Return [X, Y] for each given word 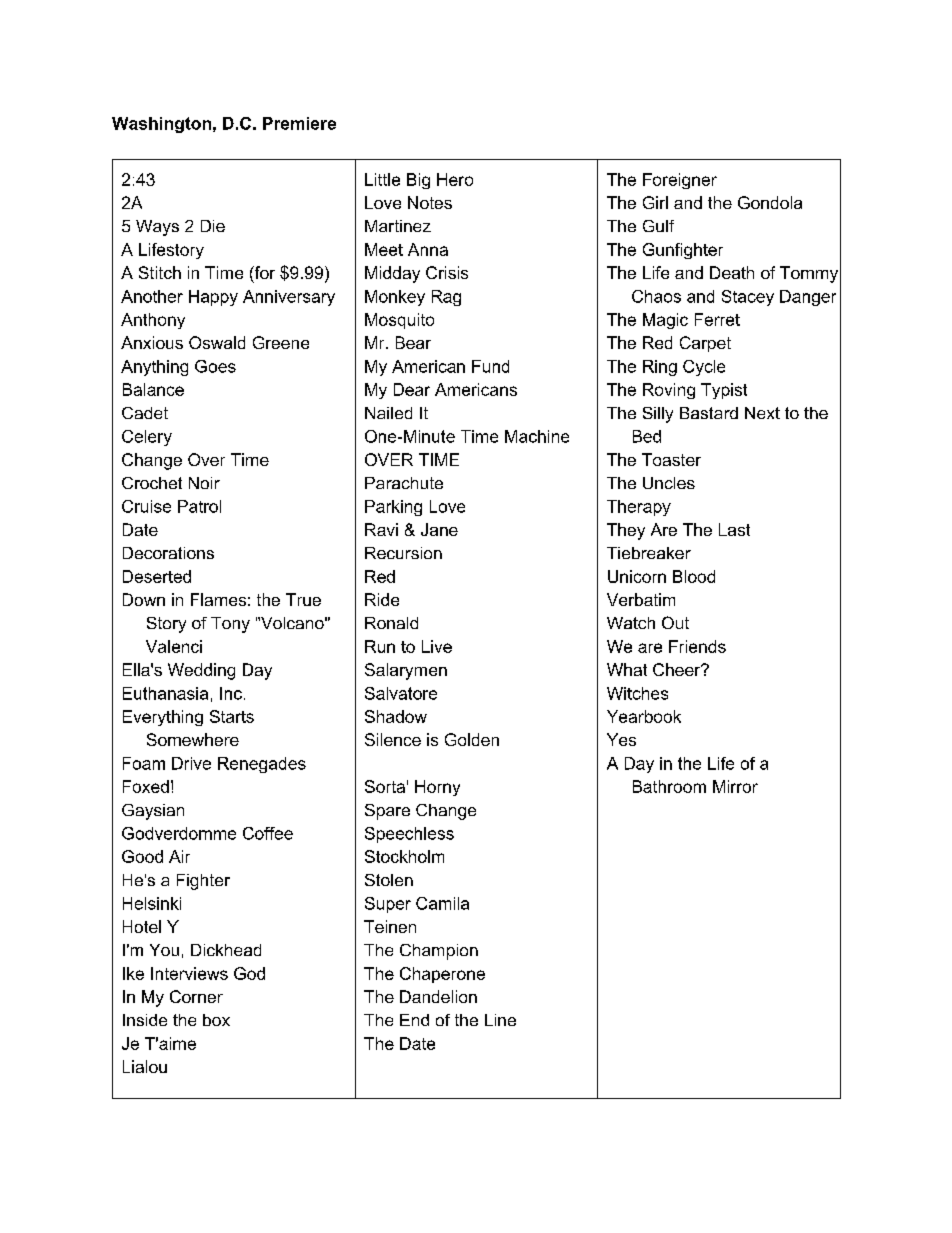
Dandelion [438, 996]
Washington [161, 125]
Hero [455, 179]
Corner [196, 996]
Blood [694, 576]
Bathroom [669, 786]
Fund [490, 366]
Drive [191, 763]
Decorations [168, 553]
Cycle [704, 368]
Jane [439, 529]
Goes [215, 366]
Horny [437, 788]
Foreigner [680, 181]
